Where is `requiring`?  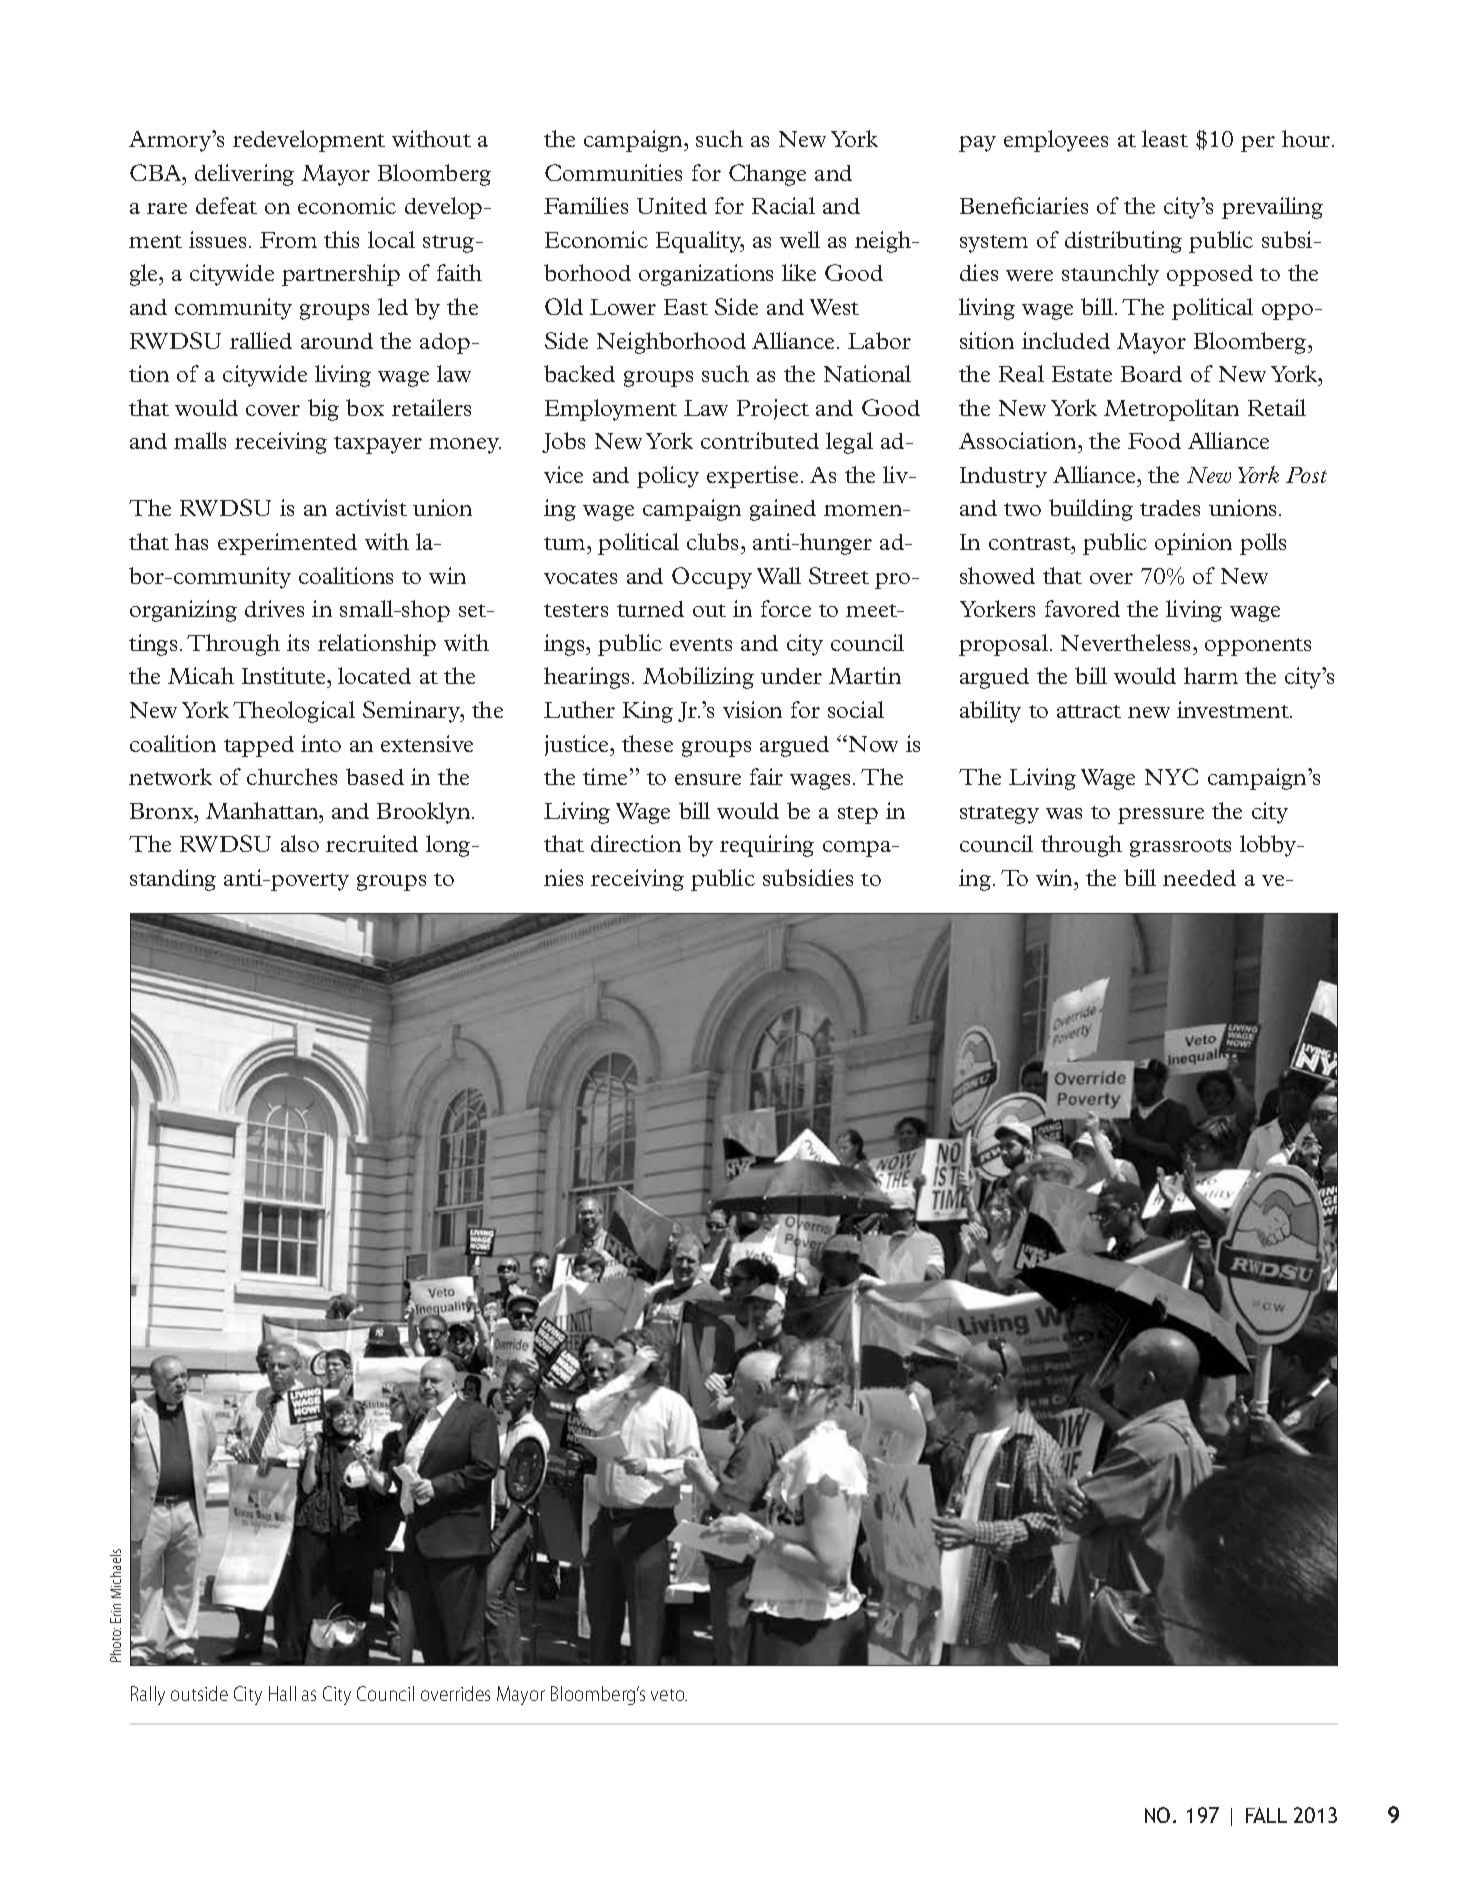 requiring is located at coordinates (767, 846).
